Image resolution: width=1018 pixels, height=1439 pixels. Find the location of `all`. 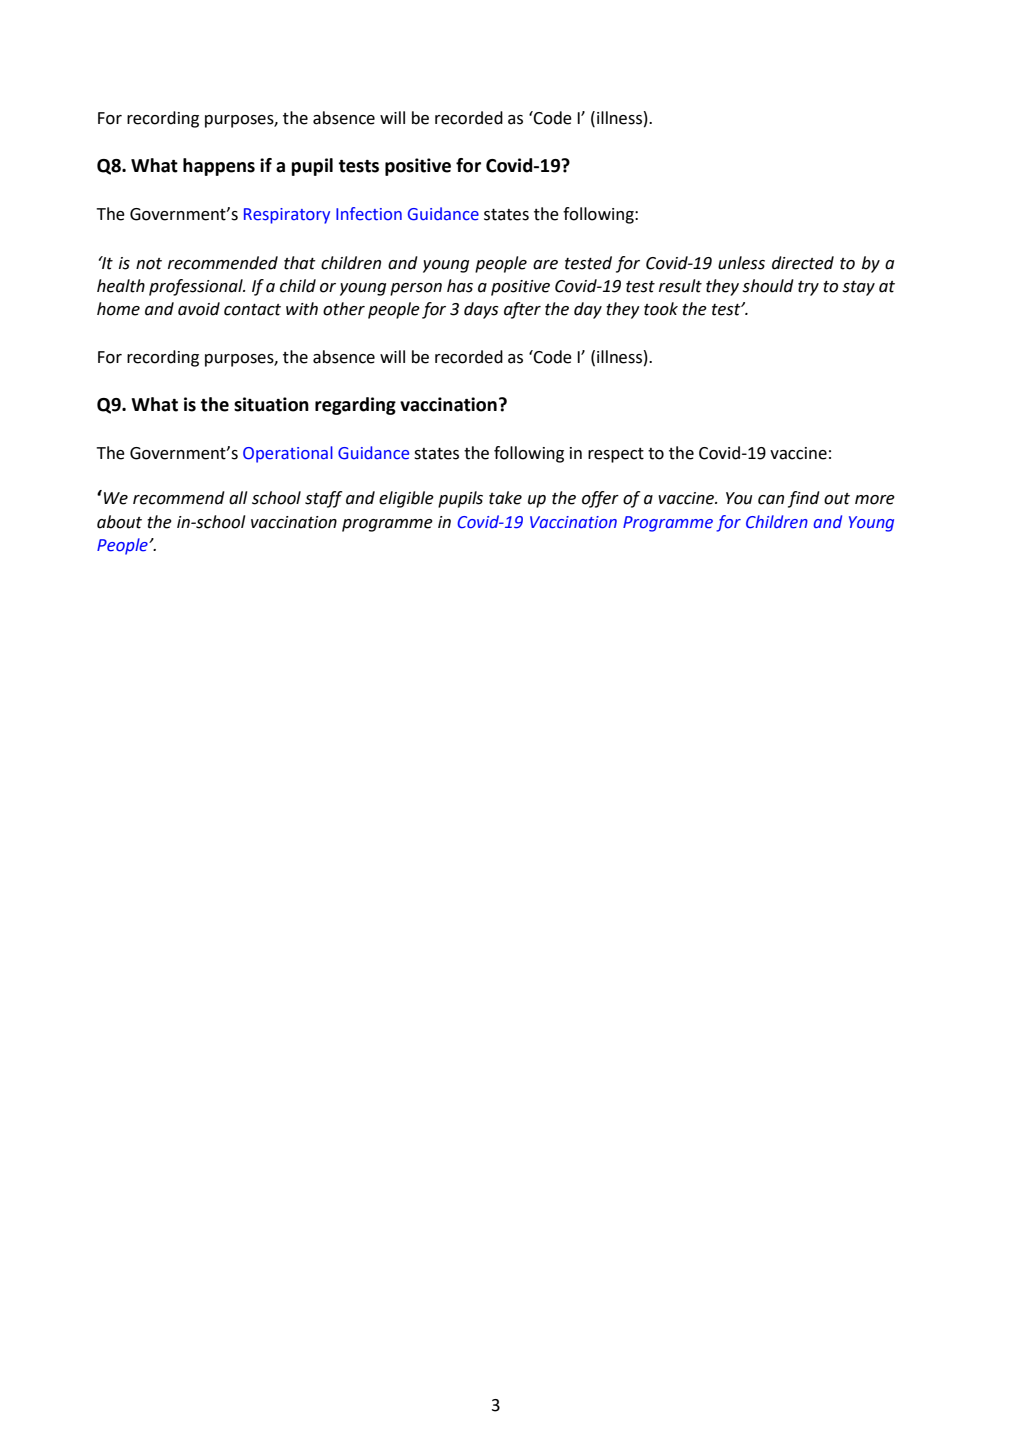

all is located at coordinates (238, 498).
